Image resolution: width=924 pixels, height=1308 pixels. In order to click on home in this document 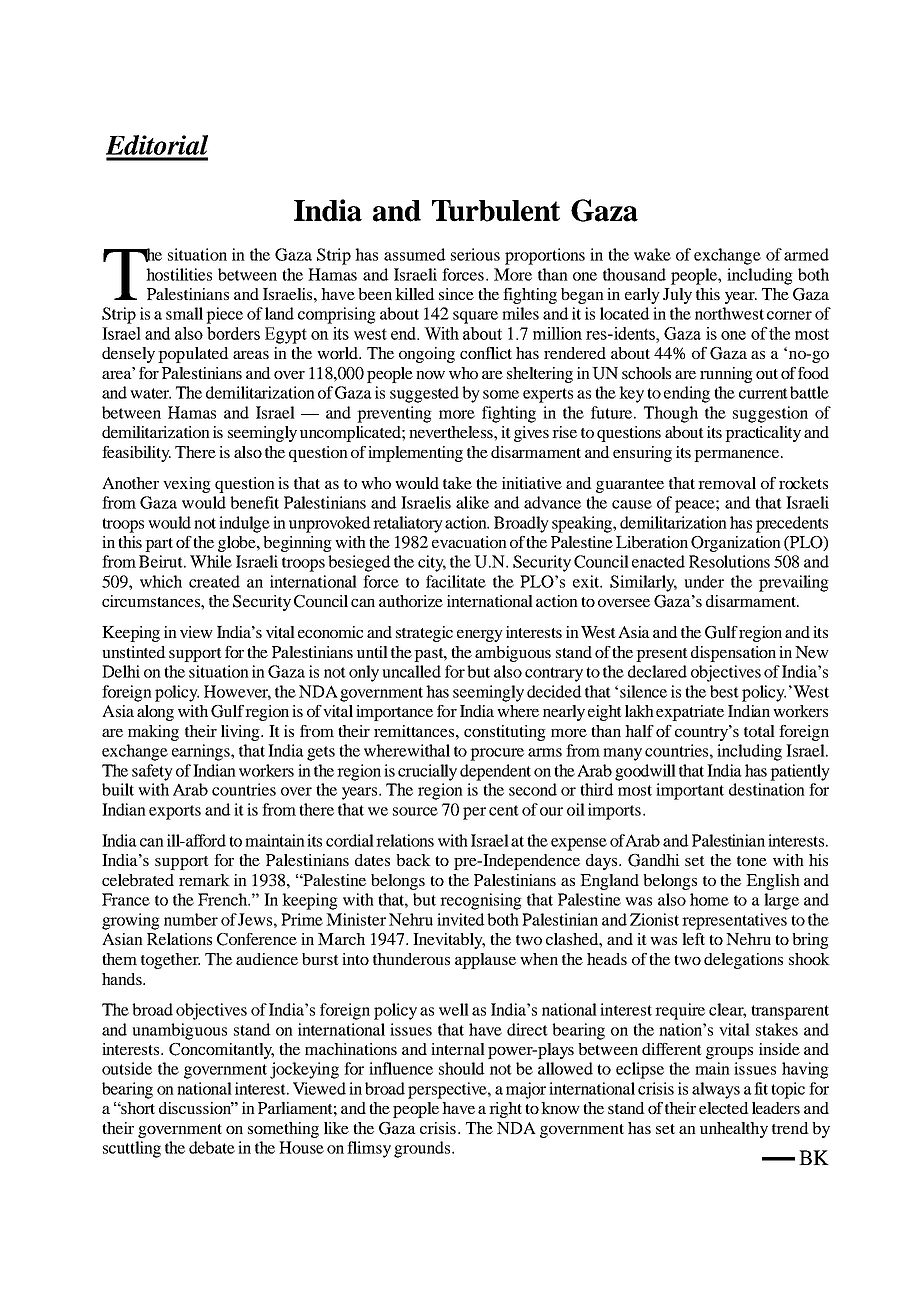, I will do `click(709, 899)`.
